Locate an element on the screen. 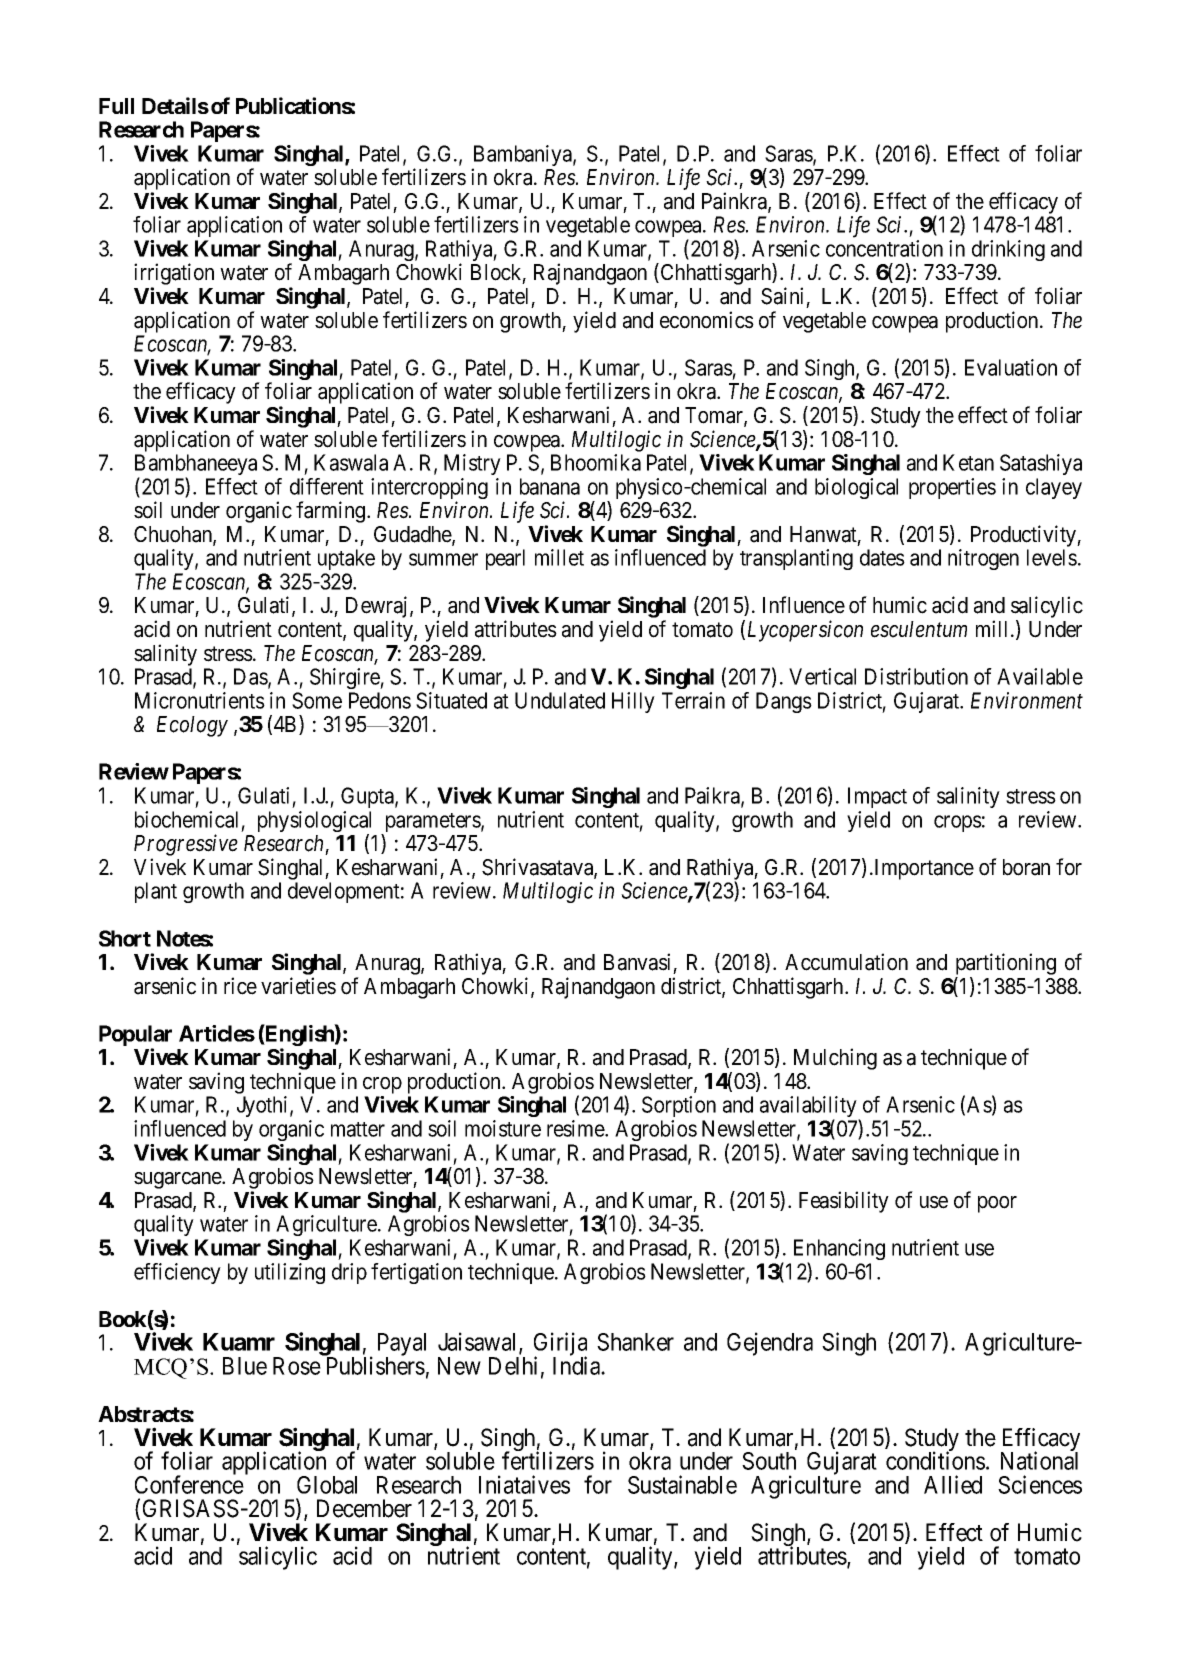 The width and height of the screenshot is (1179, 1668). Full is located at coordinates (116, 106).
